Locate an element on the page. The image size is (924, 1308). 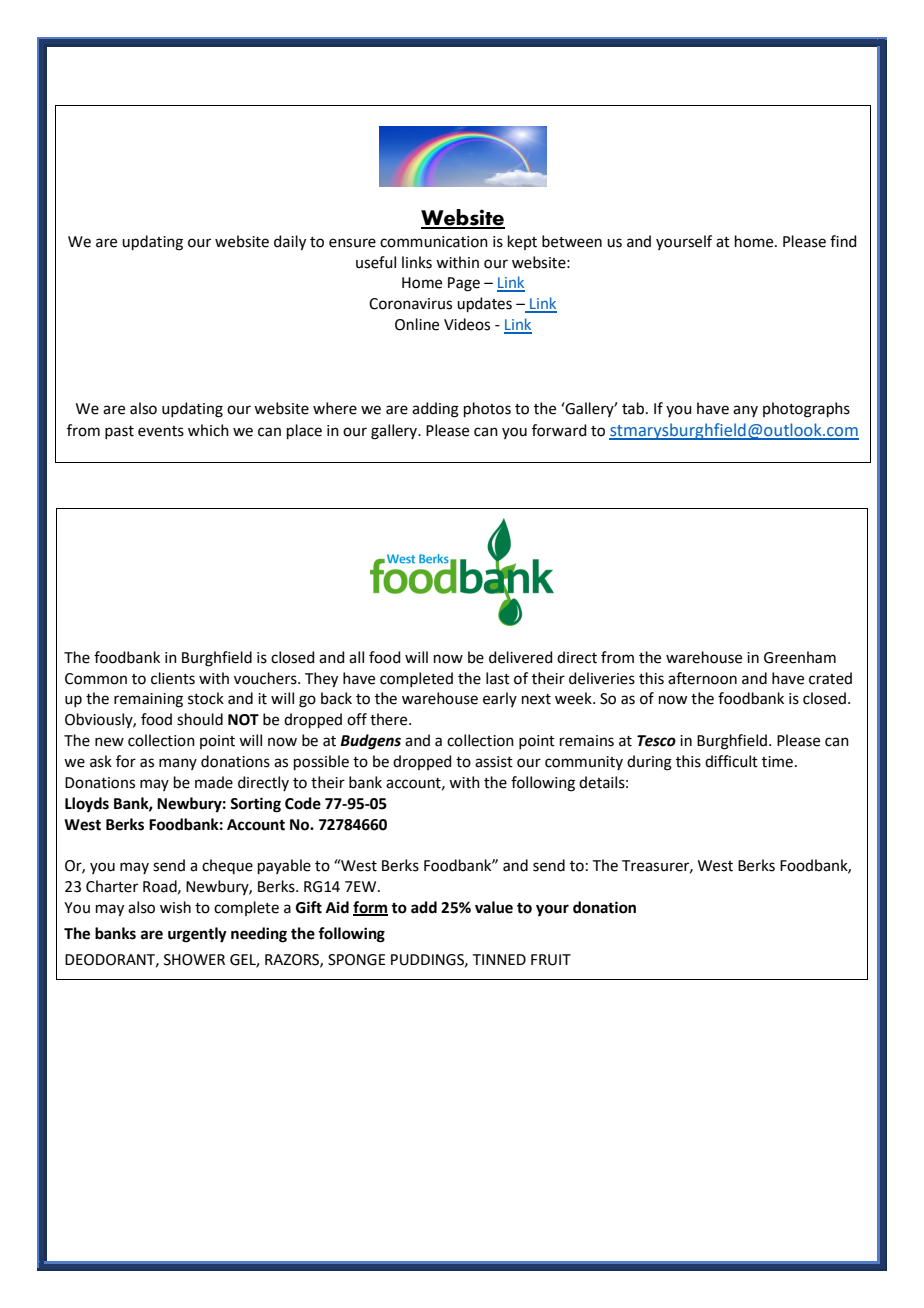
events is located at coordinates (161, 431).
